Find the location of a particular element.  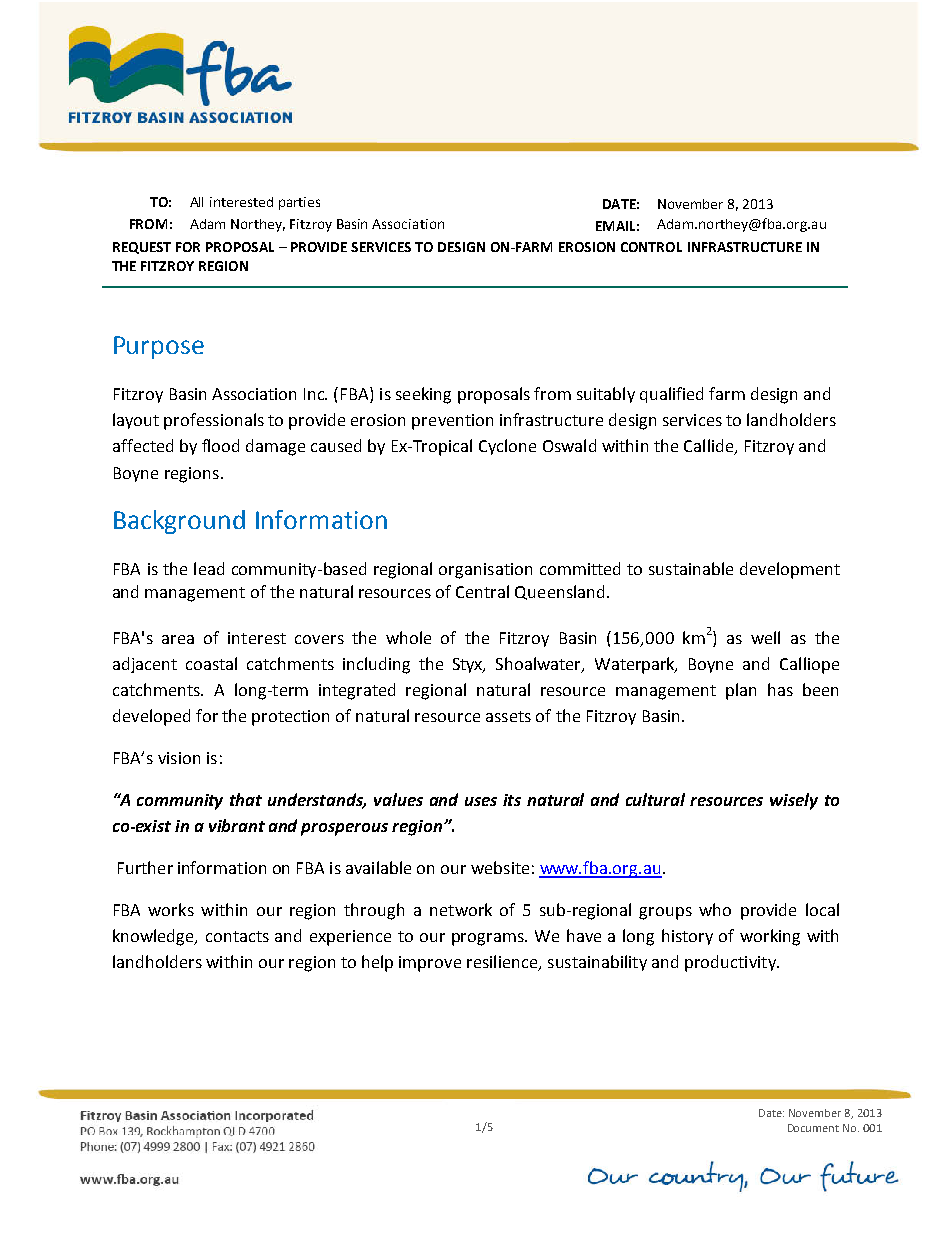

suitably is located at coordinates (606, 395).
